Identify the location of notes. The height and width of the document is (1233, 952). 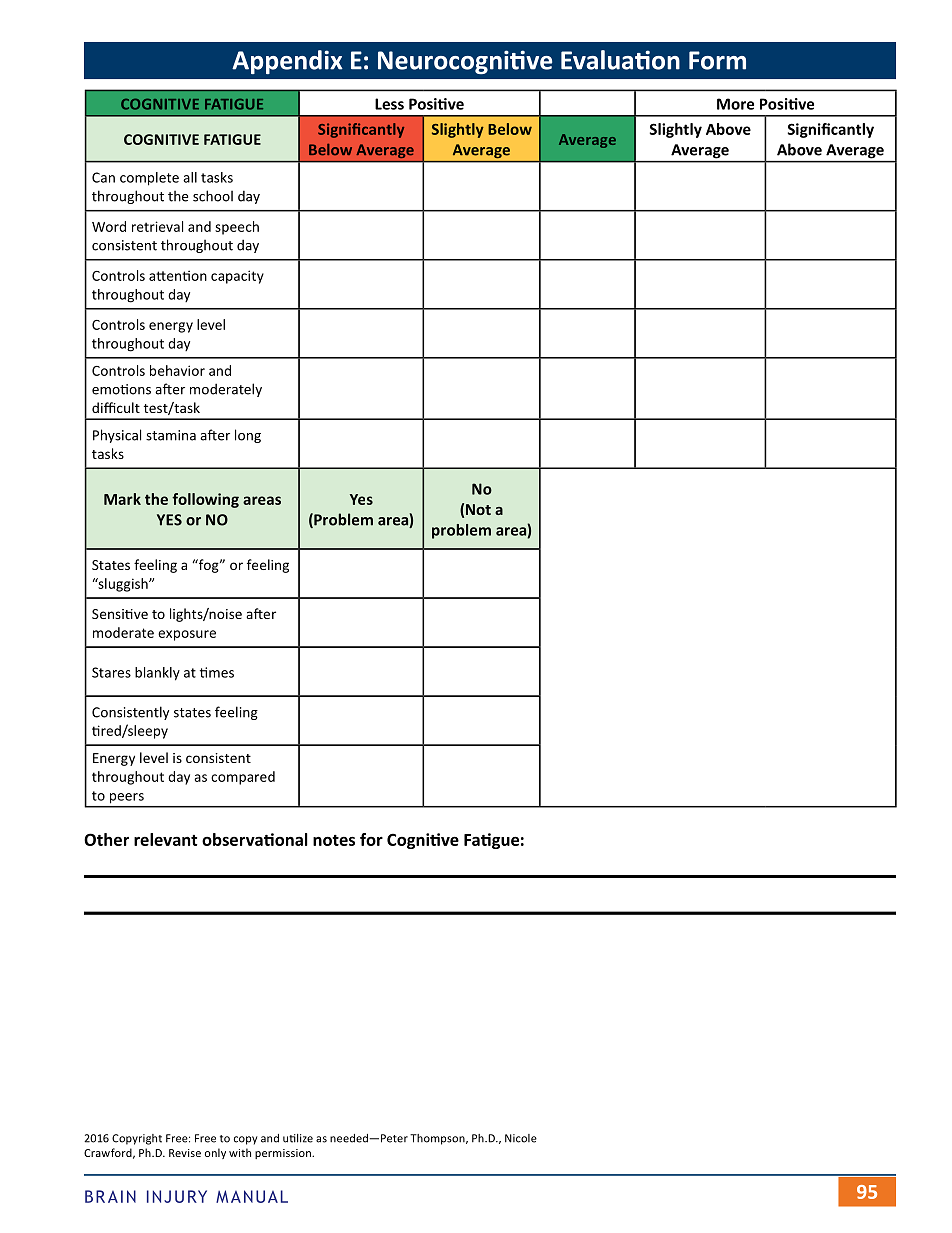
(334, 840).
